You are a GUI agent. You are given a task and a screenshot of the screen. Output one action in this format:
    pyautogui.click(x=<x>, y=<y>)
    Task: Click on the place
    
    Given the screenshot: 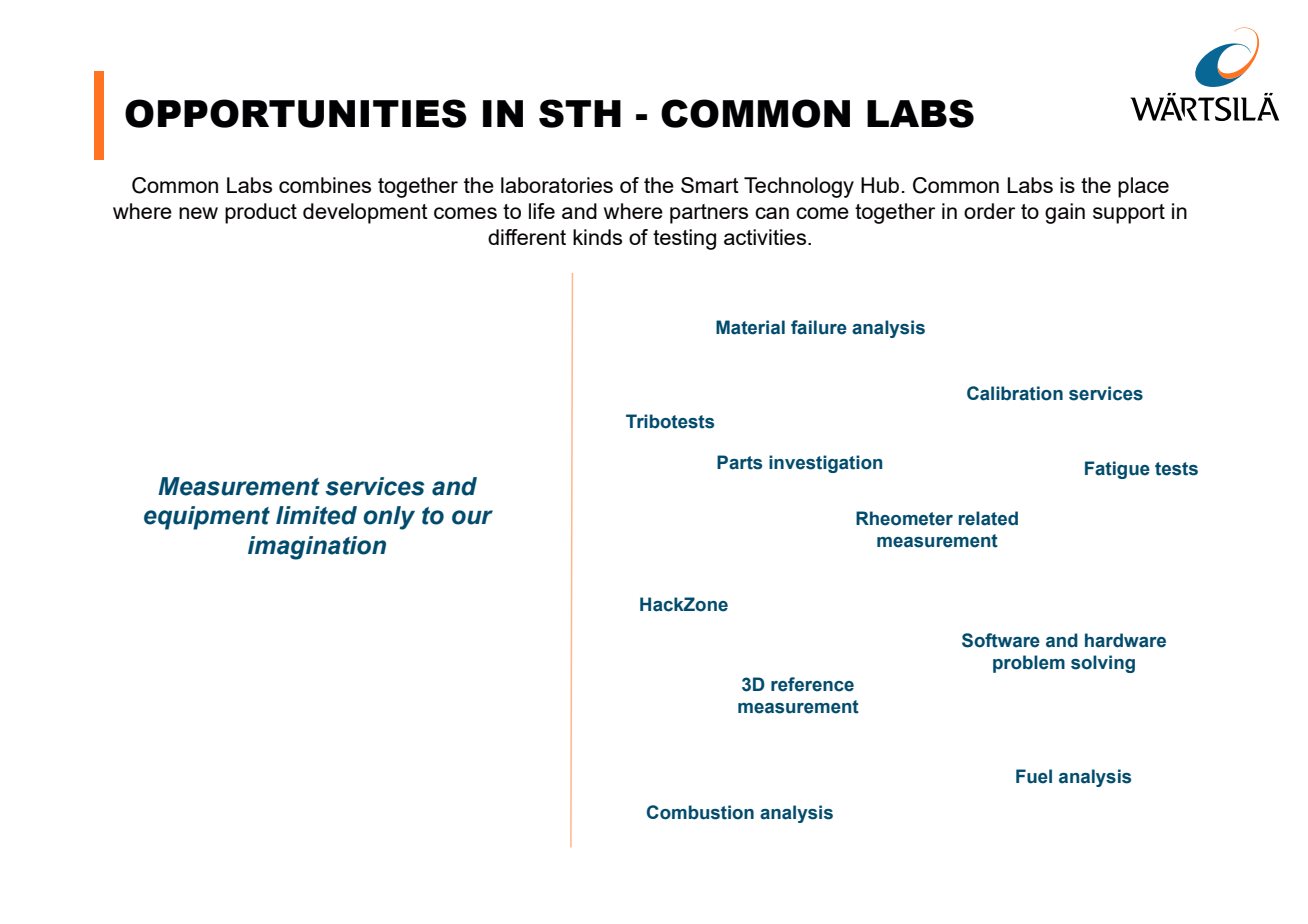 What is the action you would take?
    pyautogui.click(x=1143, y=187)
